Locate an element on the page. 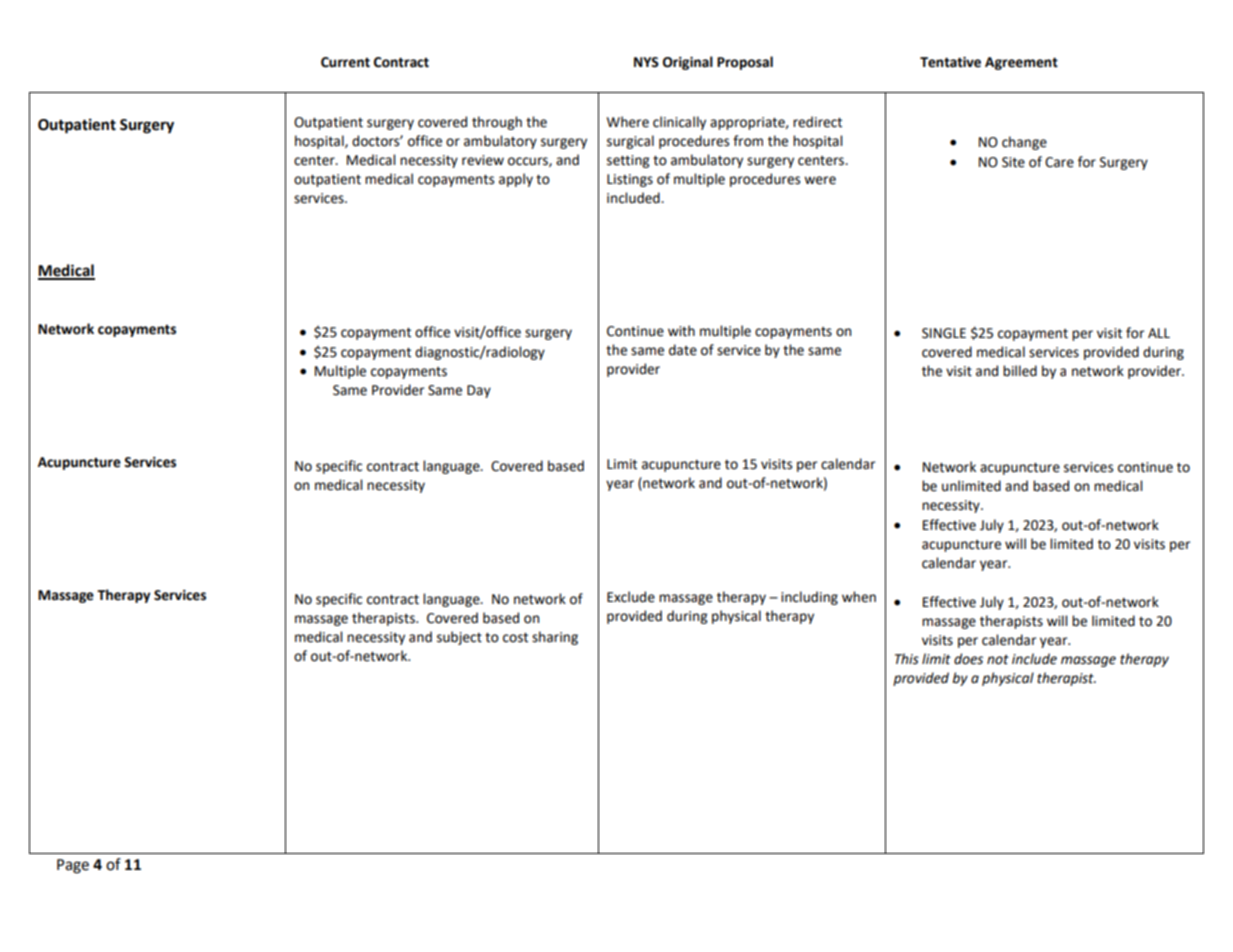  Tentative is located at coordinates (950, 62).
